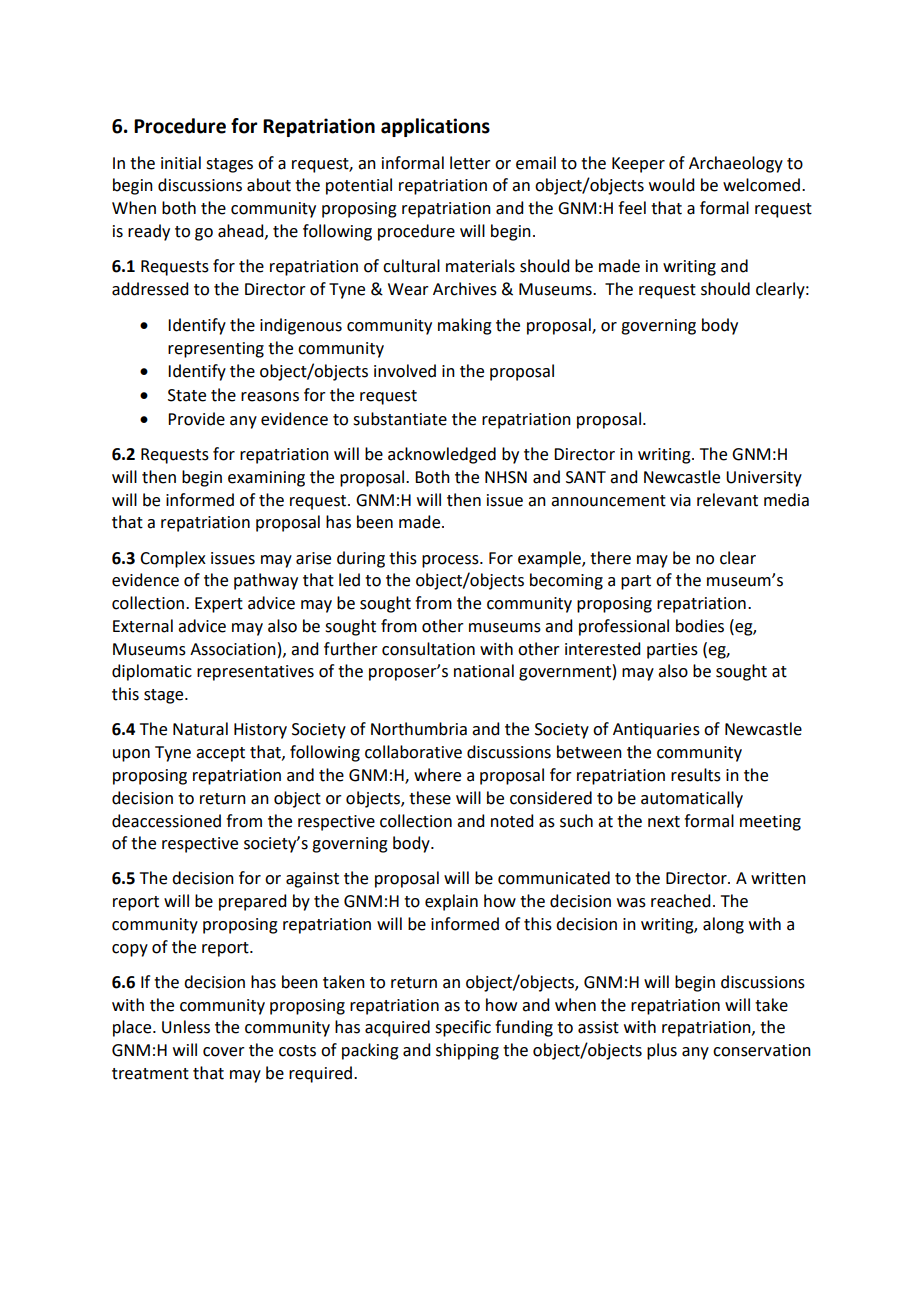 The height and width of the screenshot is (1308, 924). What do you see at coordinates (470, 163) in the screenshot?
I see `letter` at bounding box center [470, 163].
